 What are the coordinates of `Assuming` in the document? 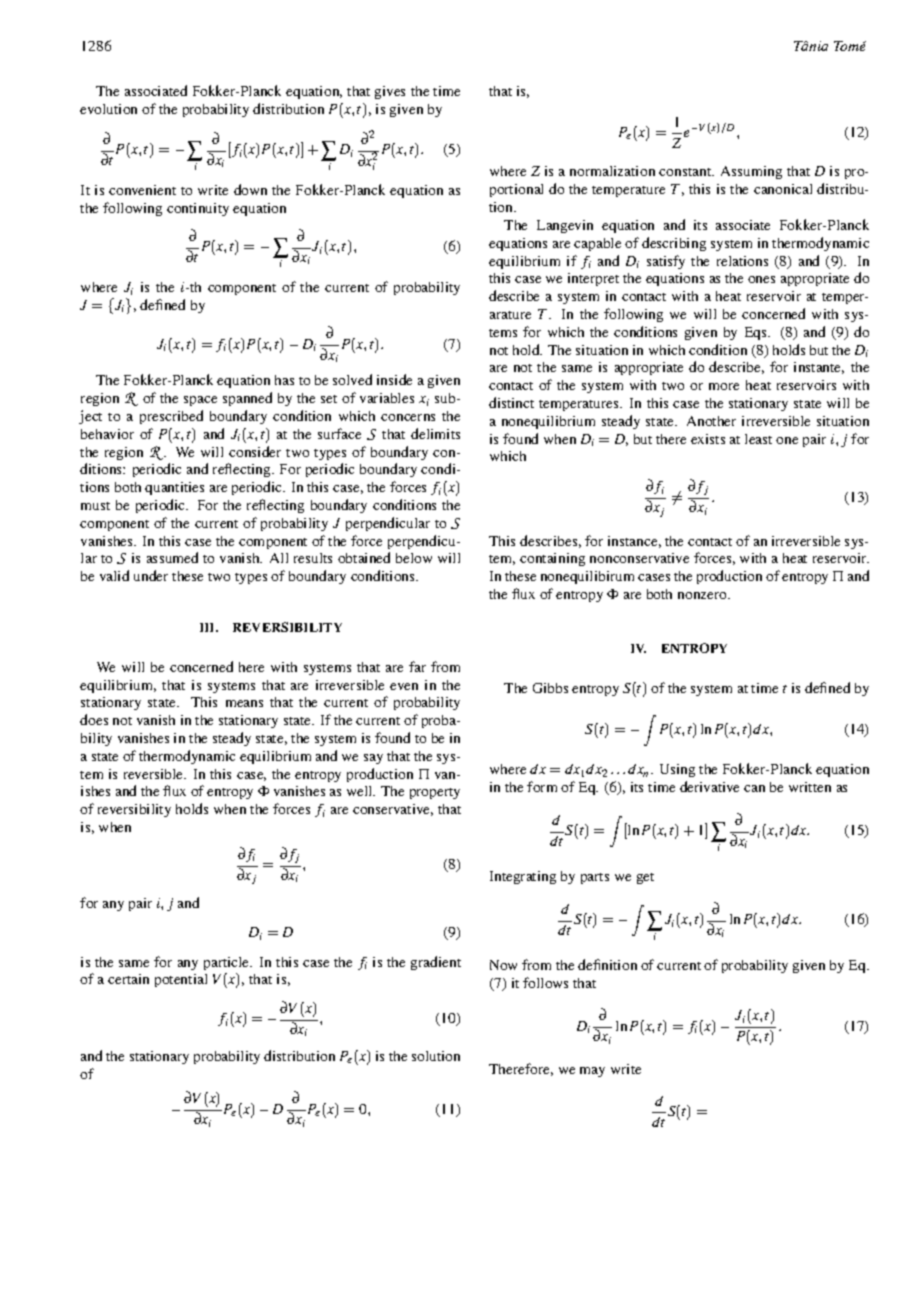 It's located at (751, 172).
